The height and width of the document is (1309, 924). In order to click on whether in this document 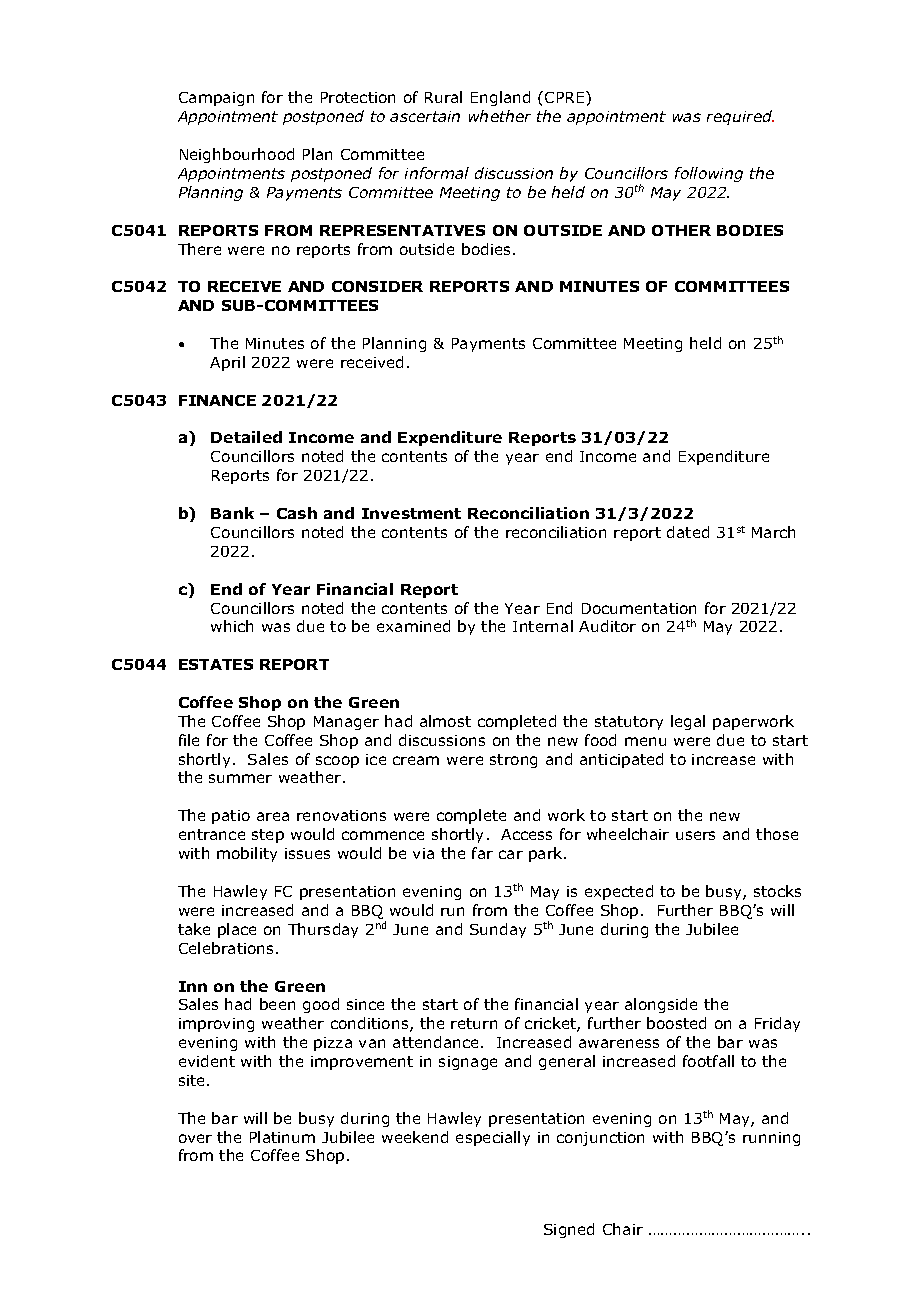, I will do `click(500, 116)`.
